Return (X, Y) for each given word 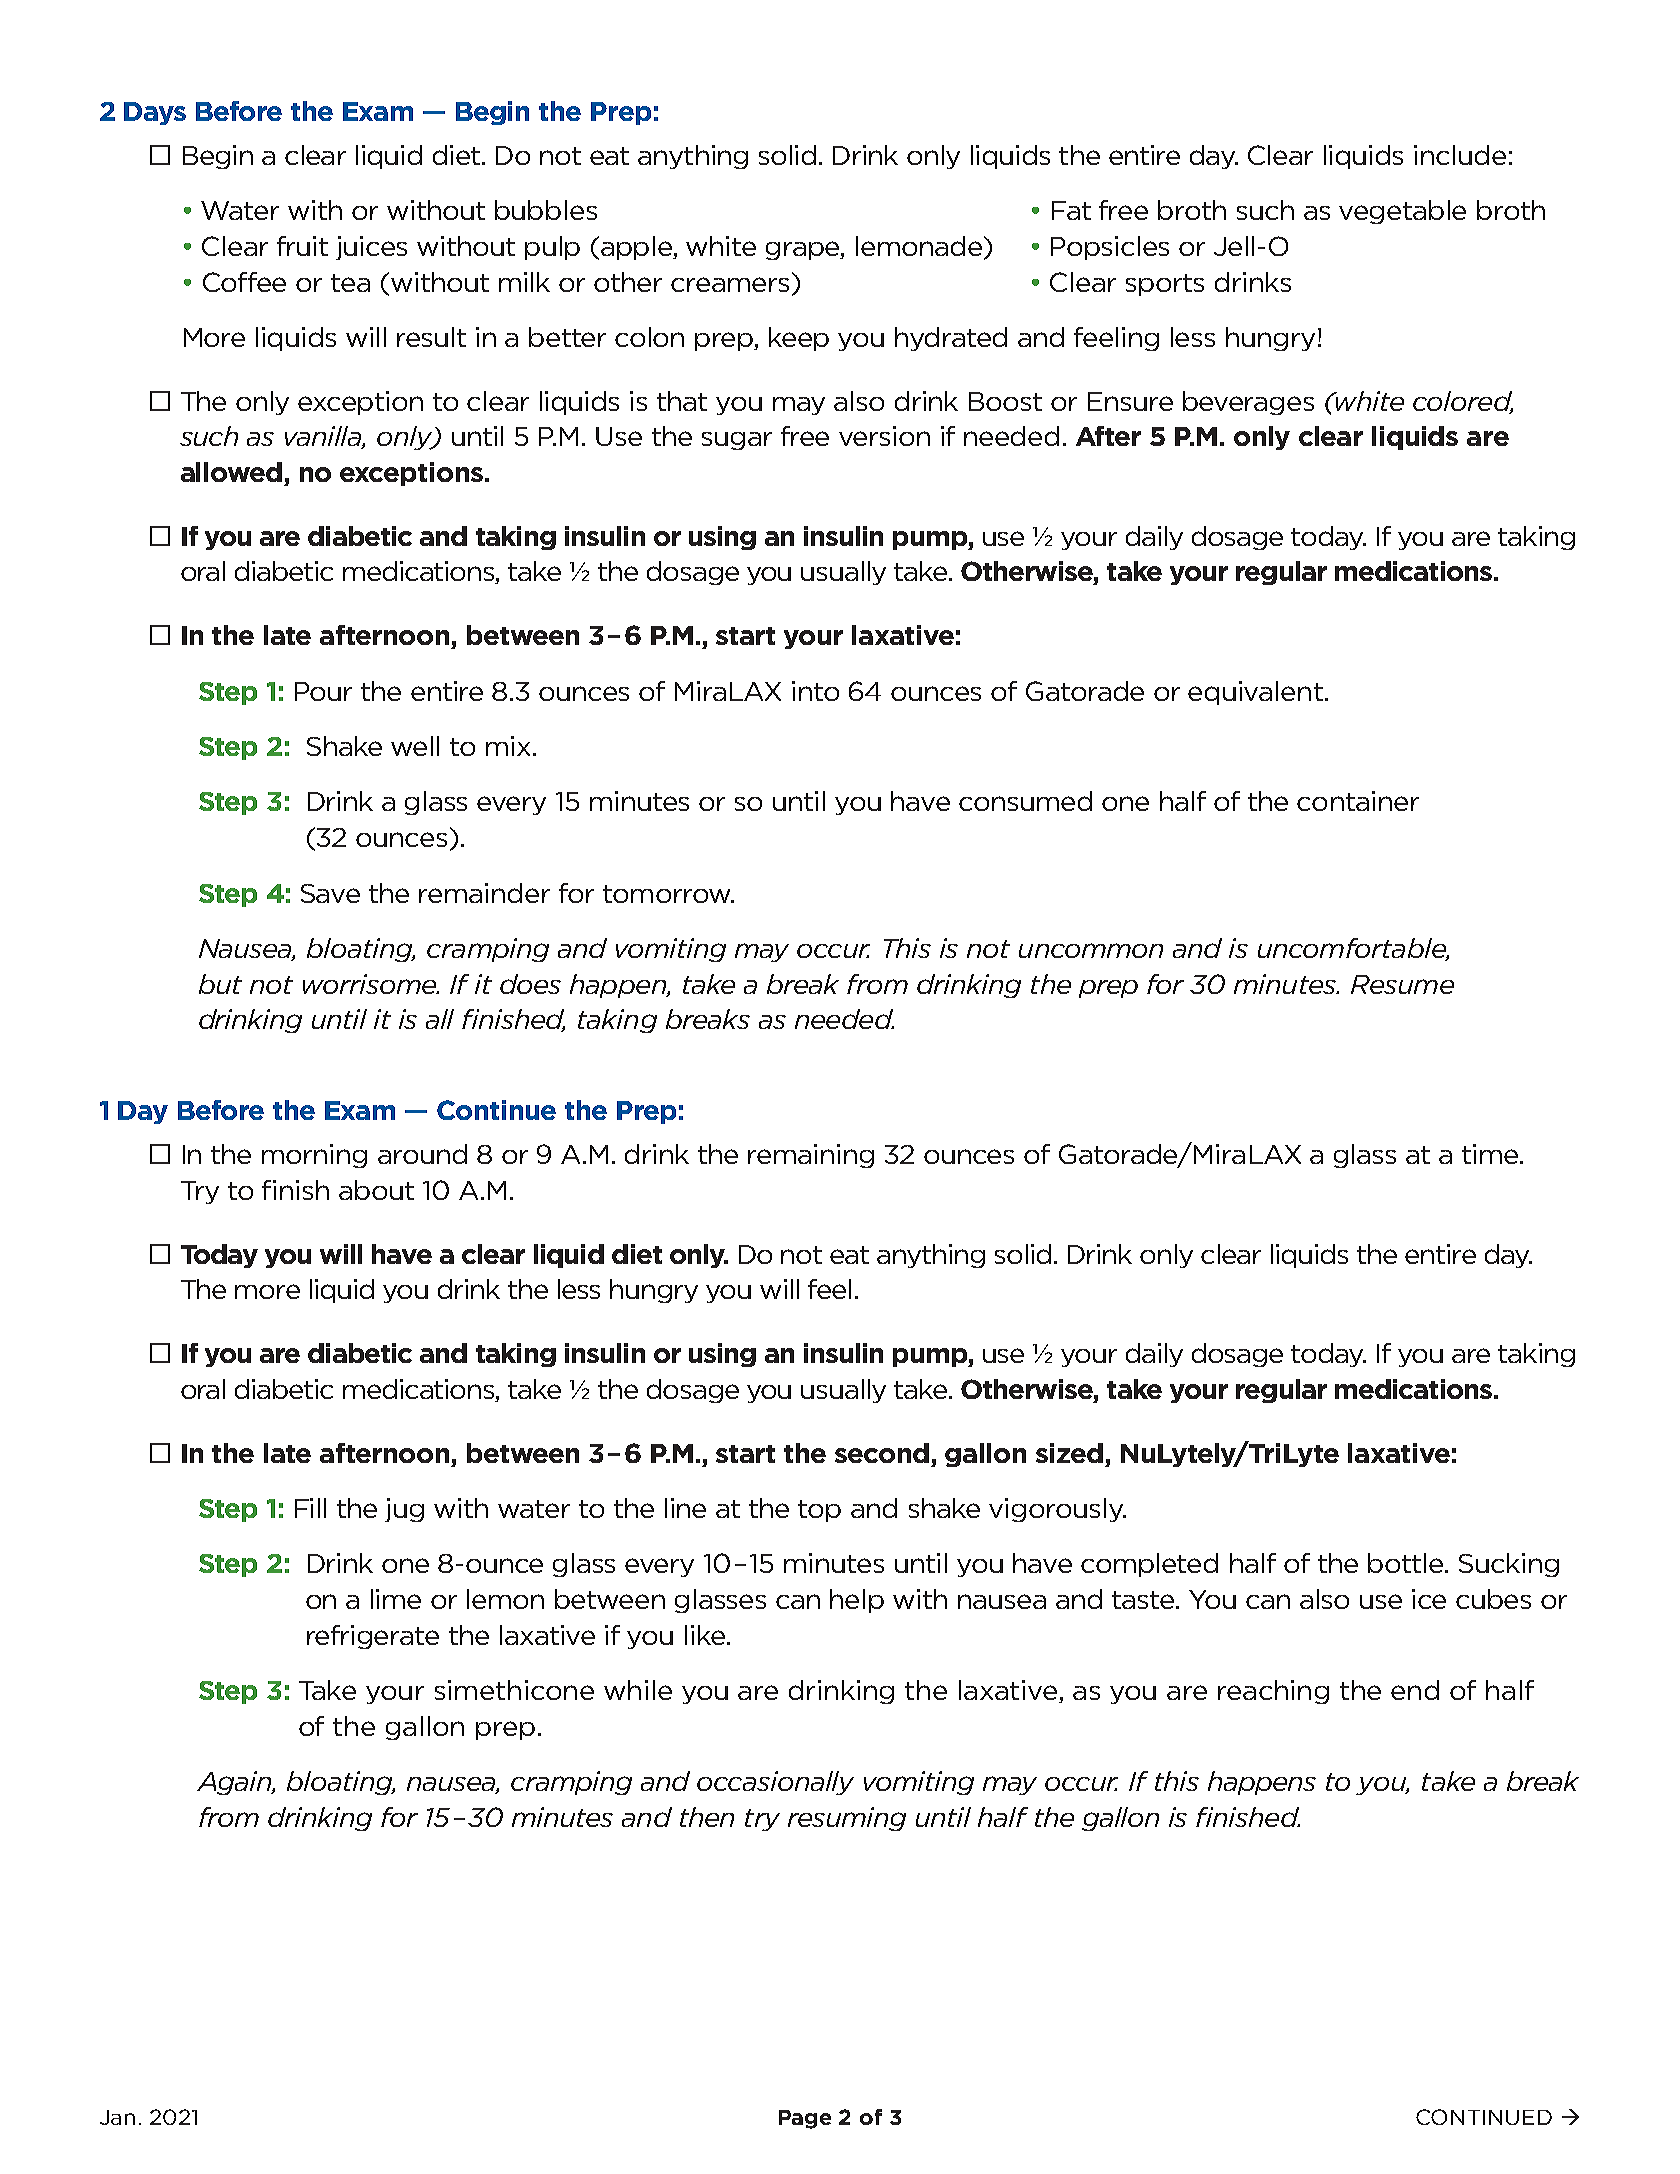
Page (805, 2119)
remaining (811, 1156)
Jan (117, 2117)
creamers (730, 284)
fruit (302, 246)
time (1491, 1154)
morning (314, 1156)
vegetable (1402, 212)
